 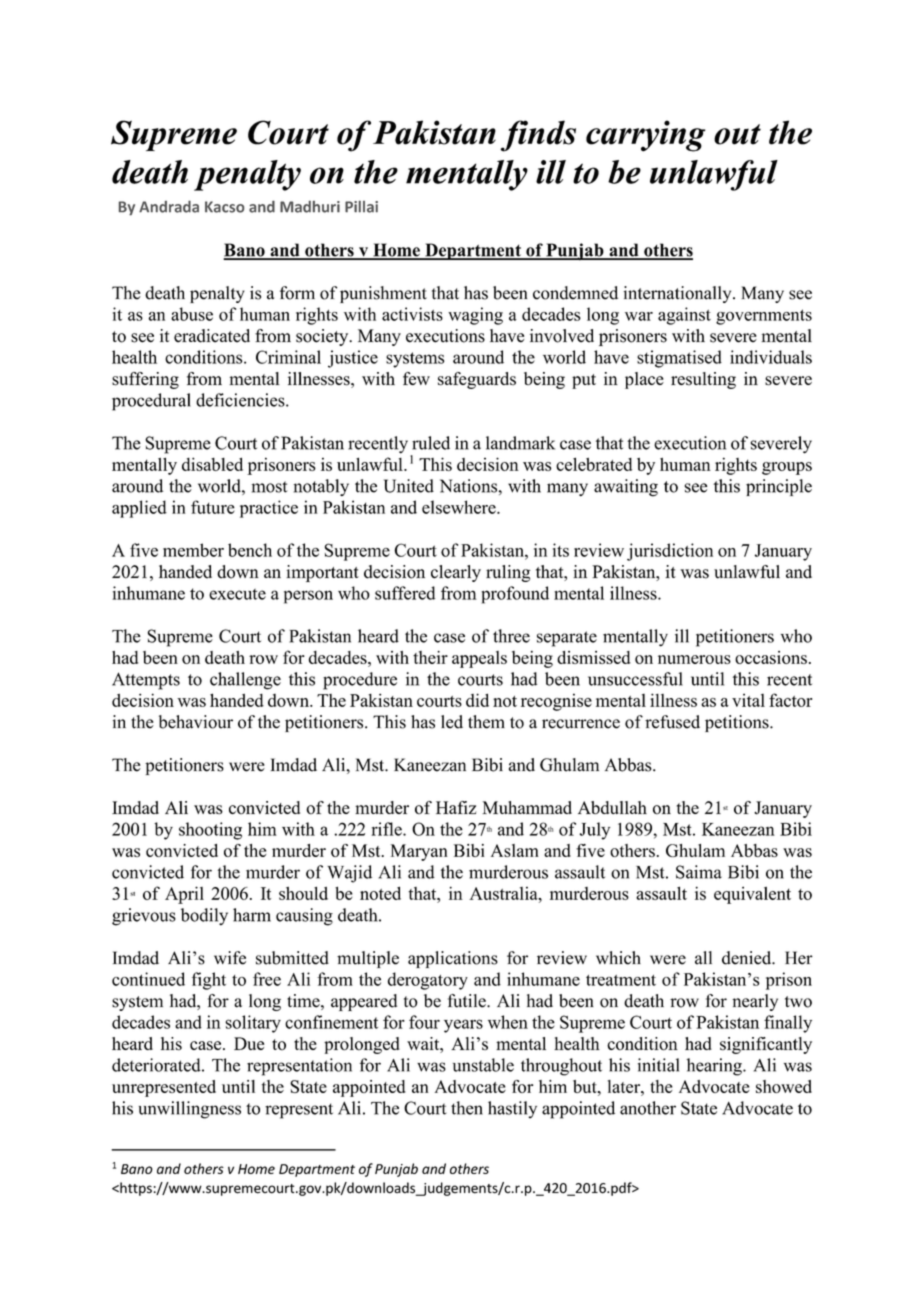 What do you see at coordinates (475, 316) in the document?
I see `waging` at bounding box center [475, 316].
